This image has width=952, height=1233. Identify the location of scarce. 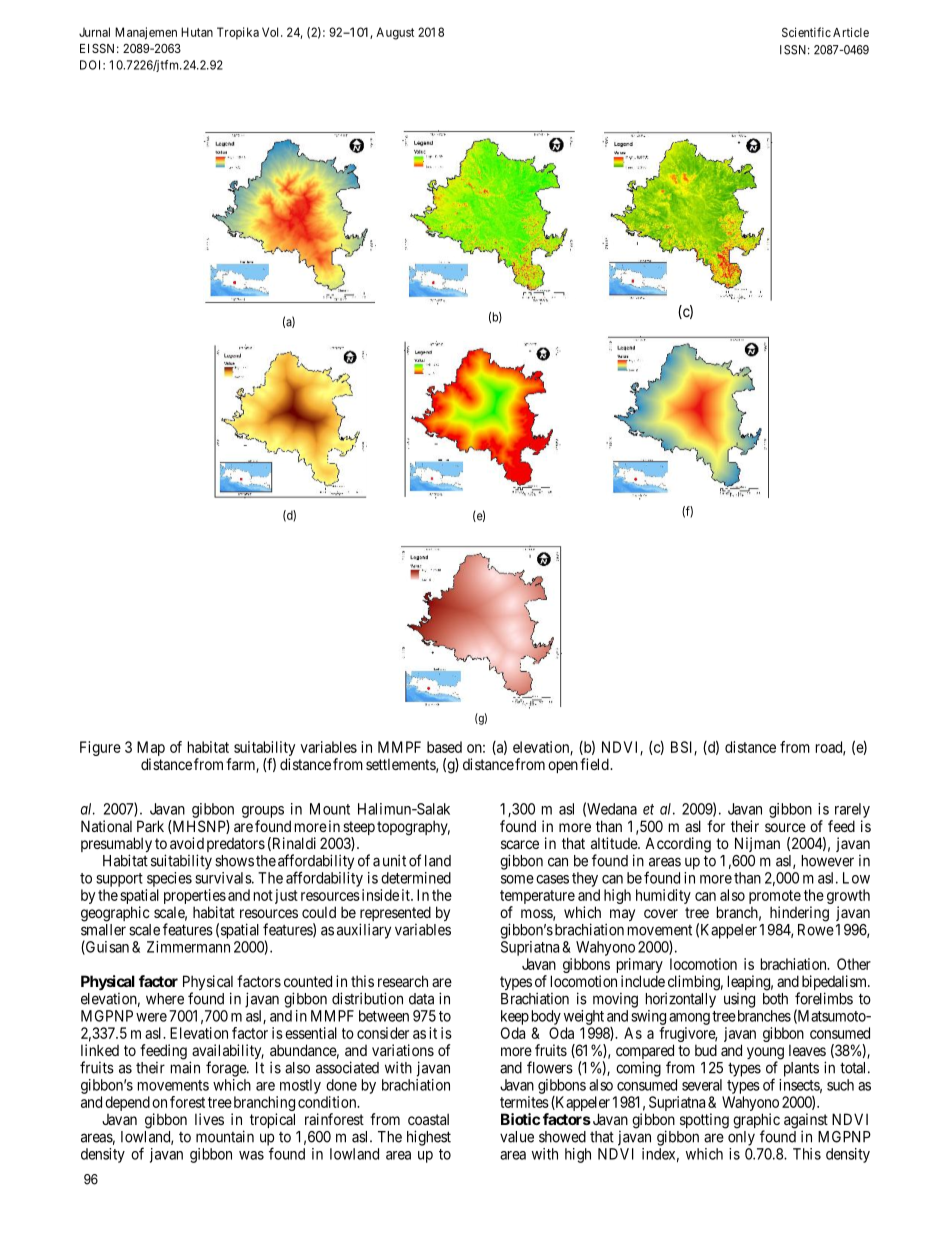
(520, 844).
